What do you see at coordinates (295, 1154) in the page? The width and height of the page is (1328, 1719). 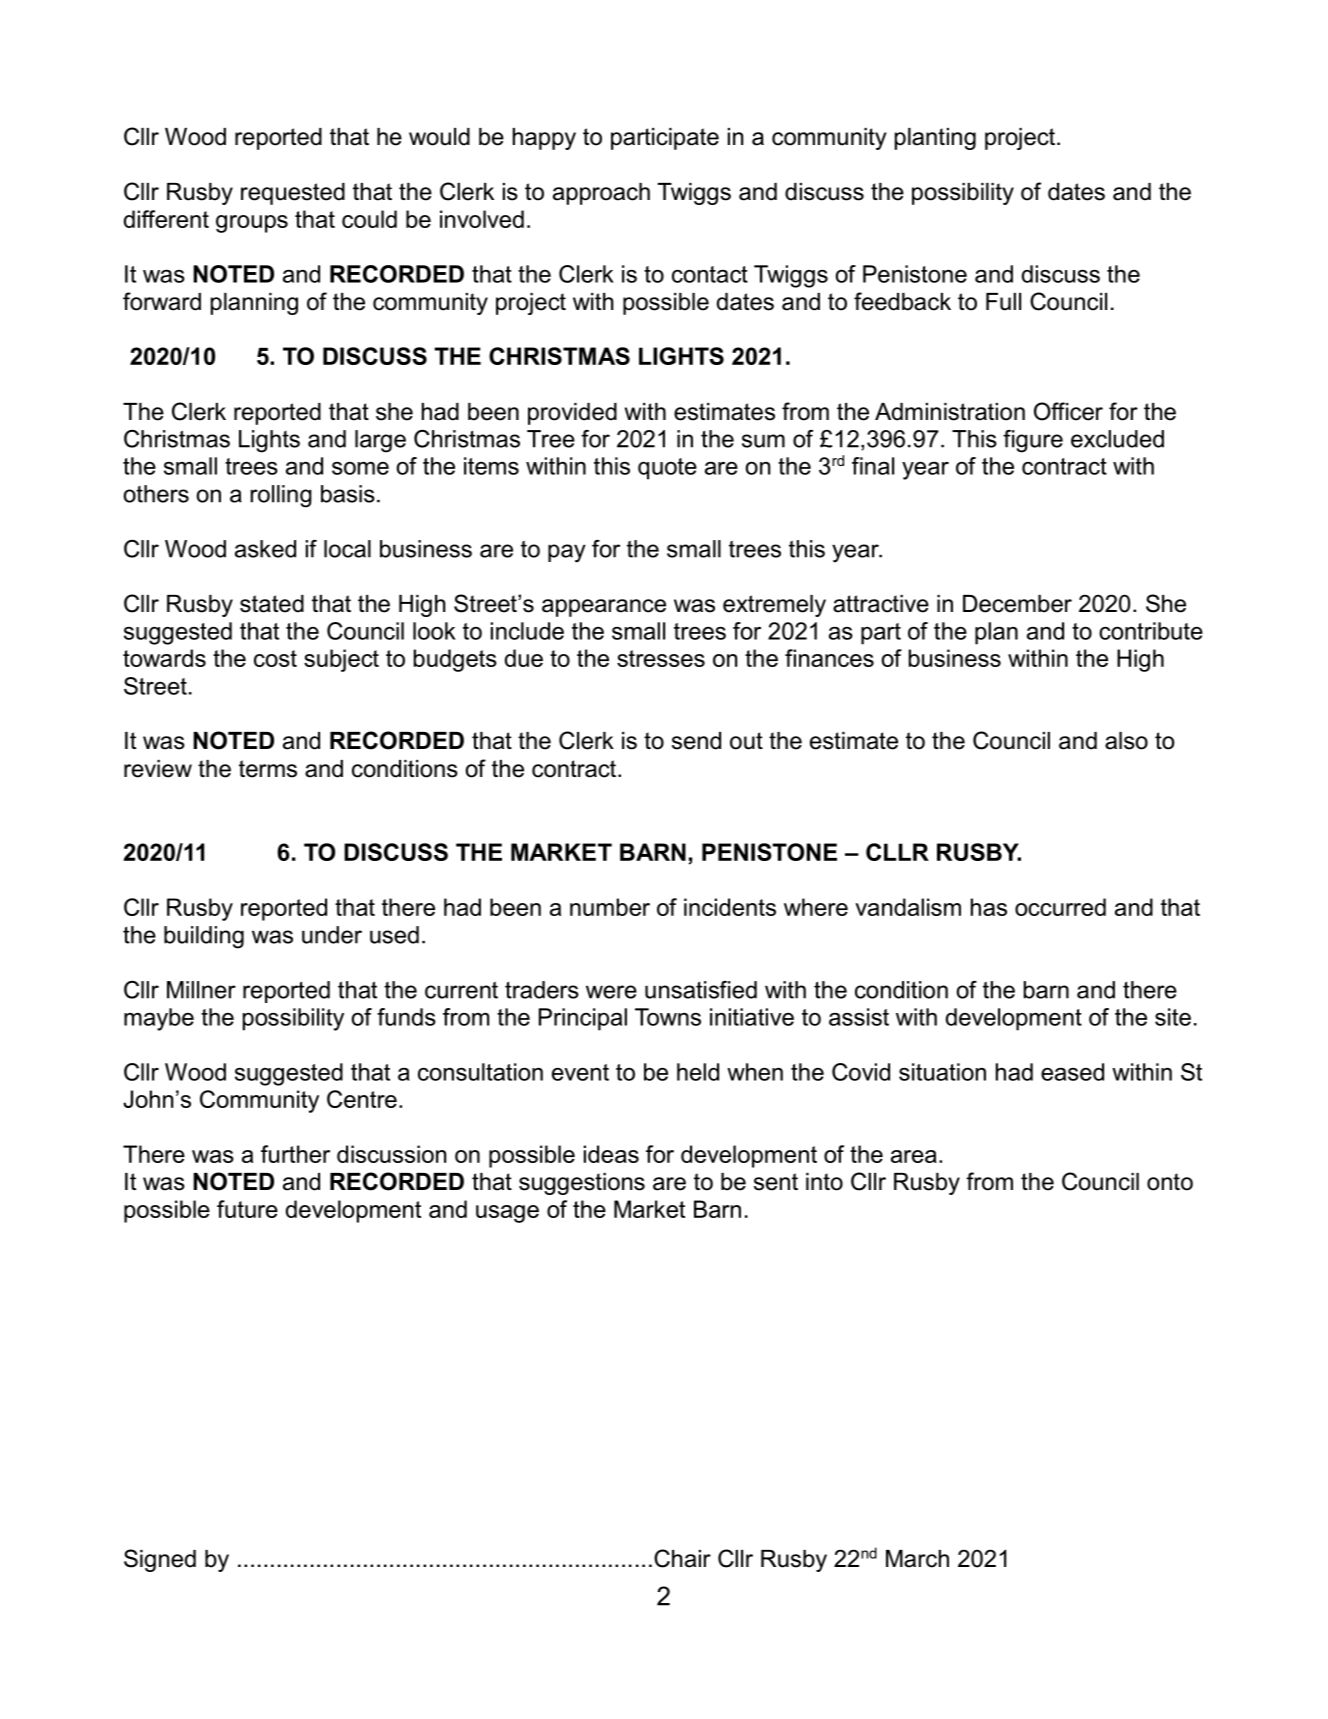 I see `further` at bounding box center [295, 1154].
